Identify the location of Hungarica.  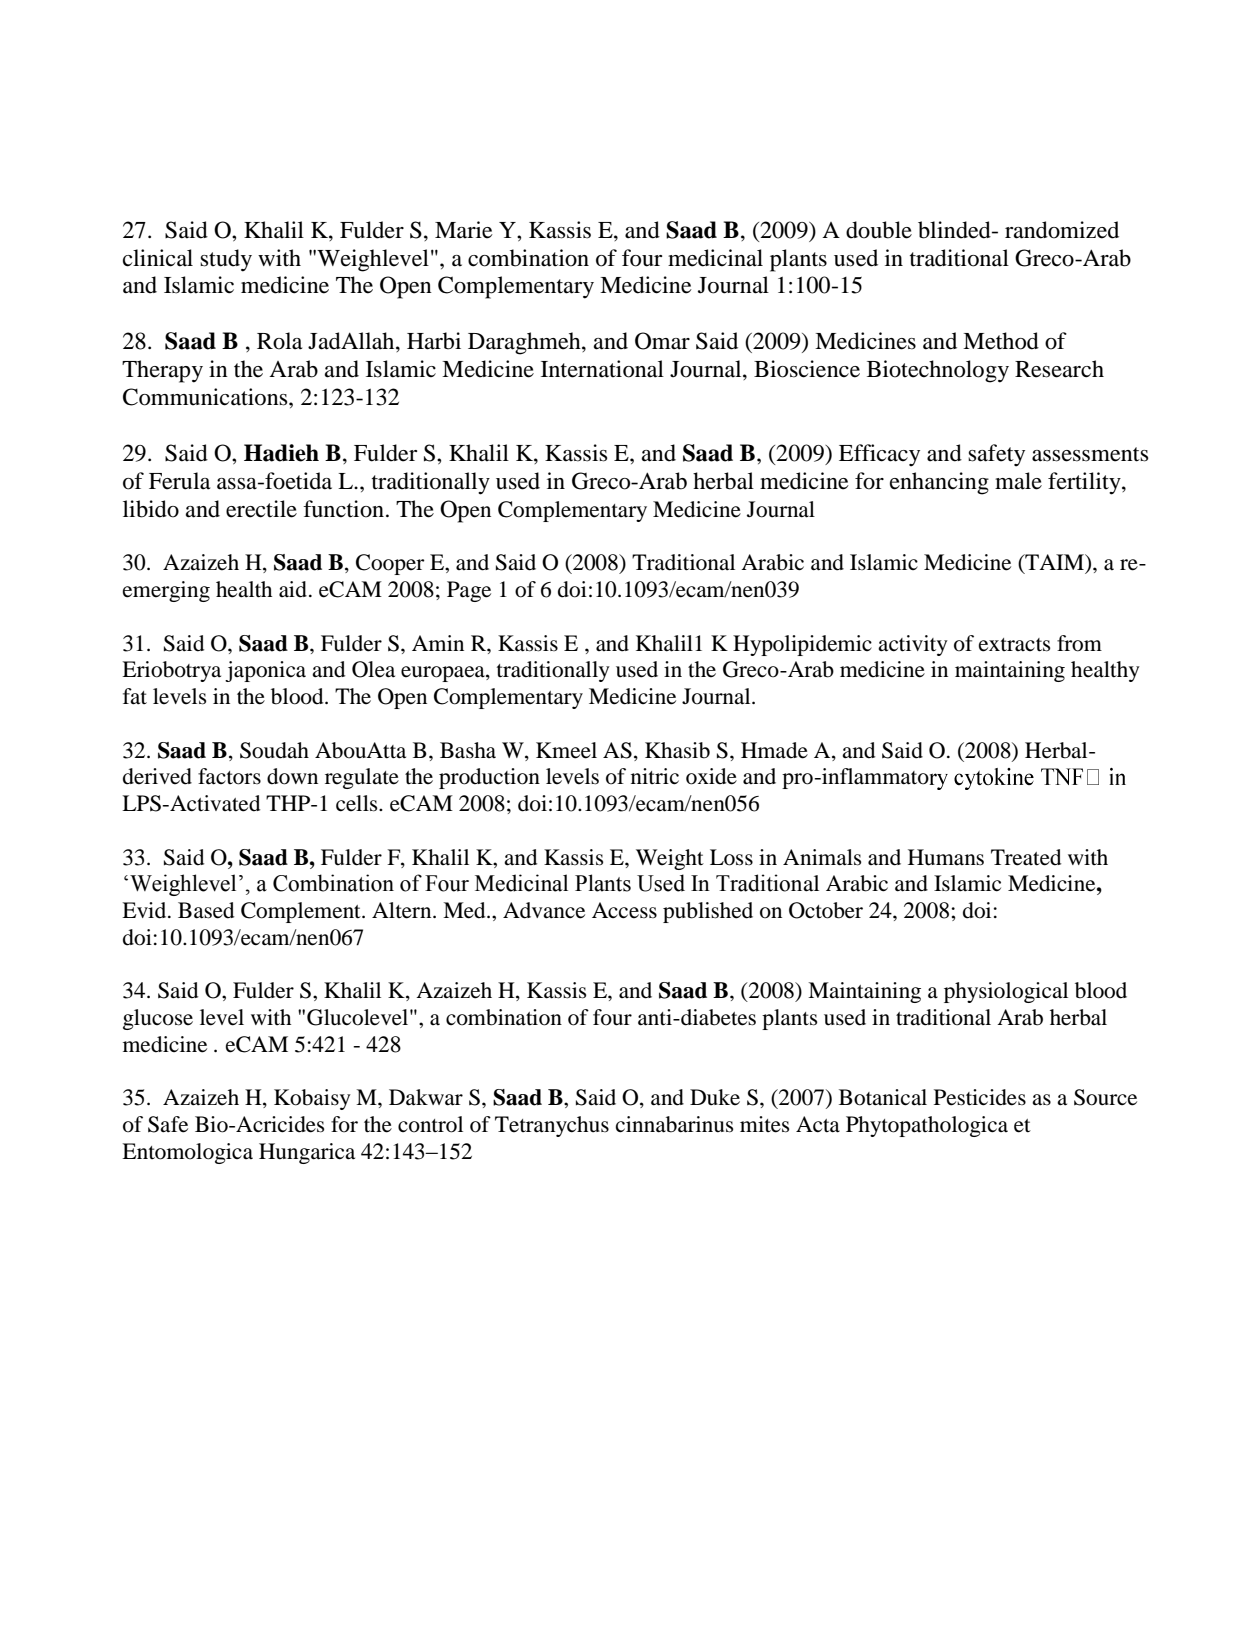
(307, 1153).
